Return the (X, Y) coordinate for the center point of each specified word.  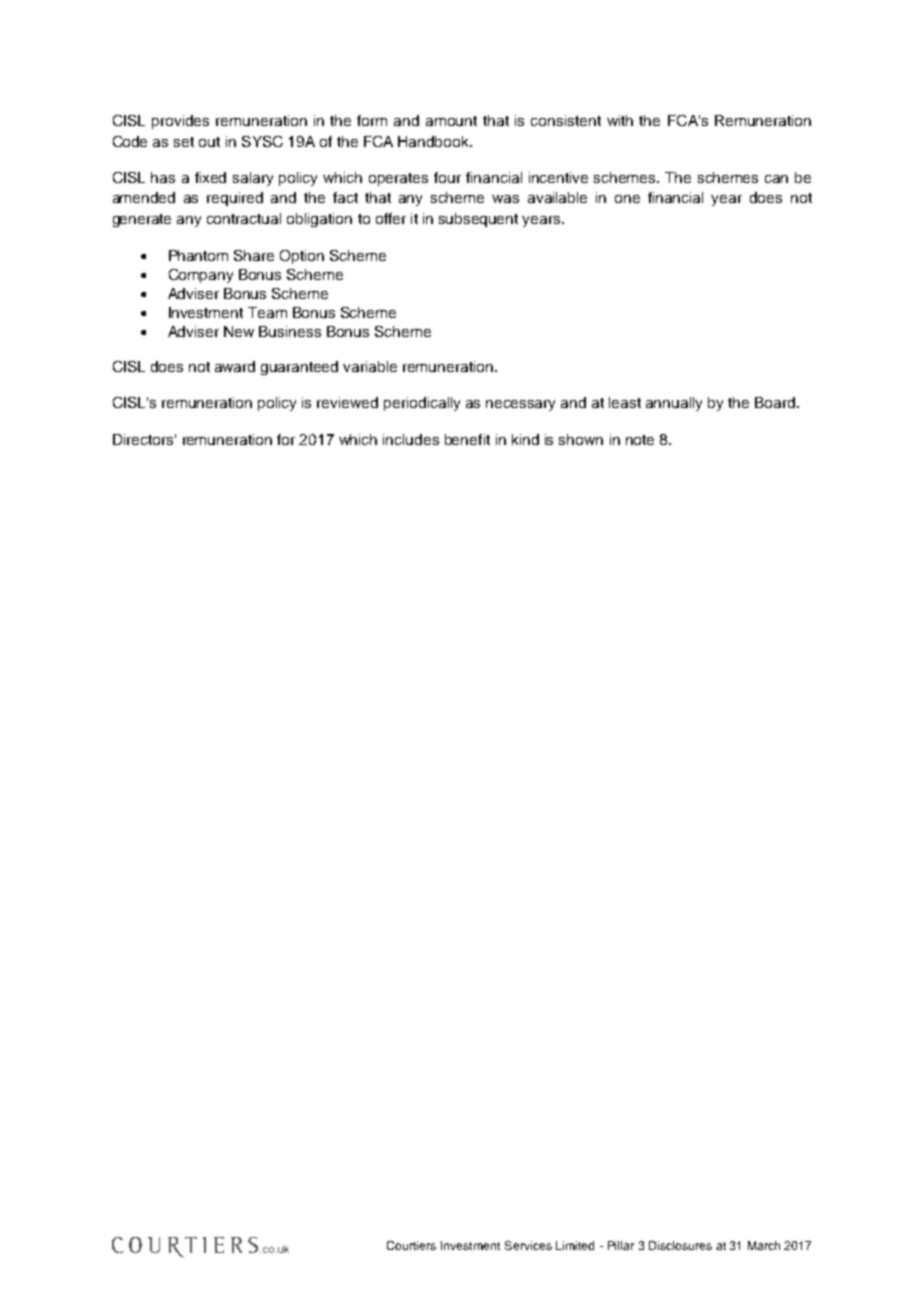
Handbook (434, 141)
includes (411, 439)
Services (528, 1245)
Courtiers (411, 1245)
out (209, 142)
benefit (467, 439)
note (640, 440)
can (776, 179)
